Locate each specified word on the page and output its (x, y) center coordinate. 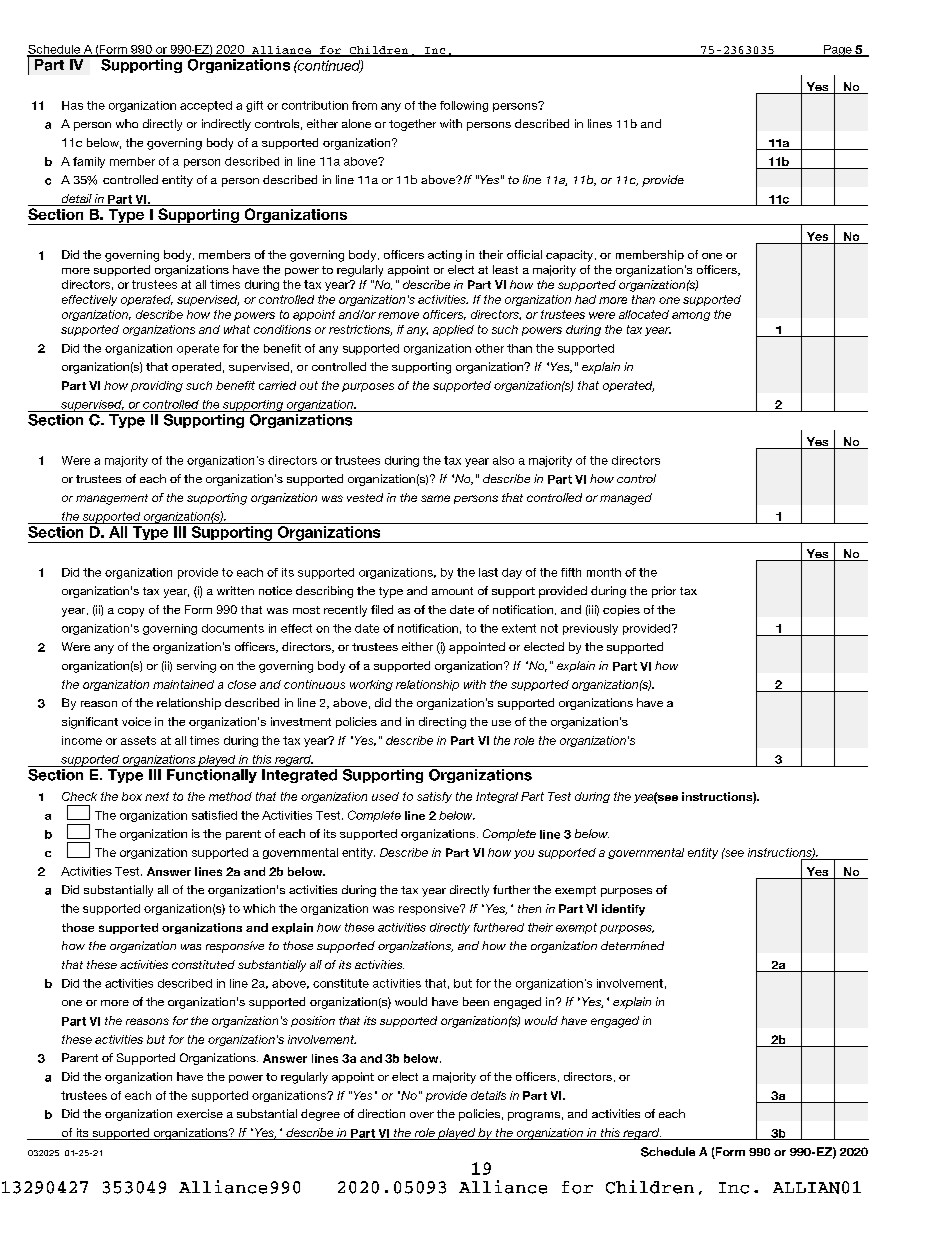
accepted (206, 106)
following (464, 106)
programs (534, 1116)
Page (838, 51)
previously (590, 629)
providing (157, 386)
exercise (200, 1113)
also (503, 460)
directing (442, 723)
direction (381, 1113)
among (691, 316)
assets (138, 740)
